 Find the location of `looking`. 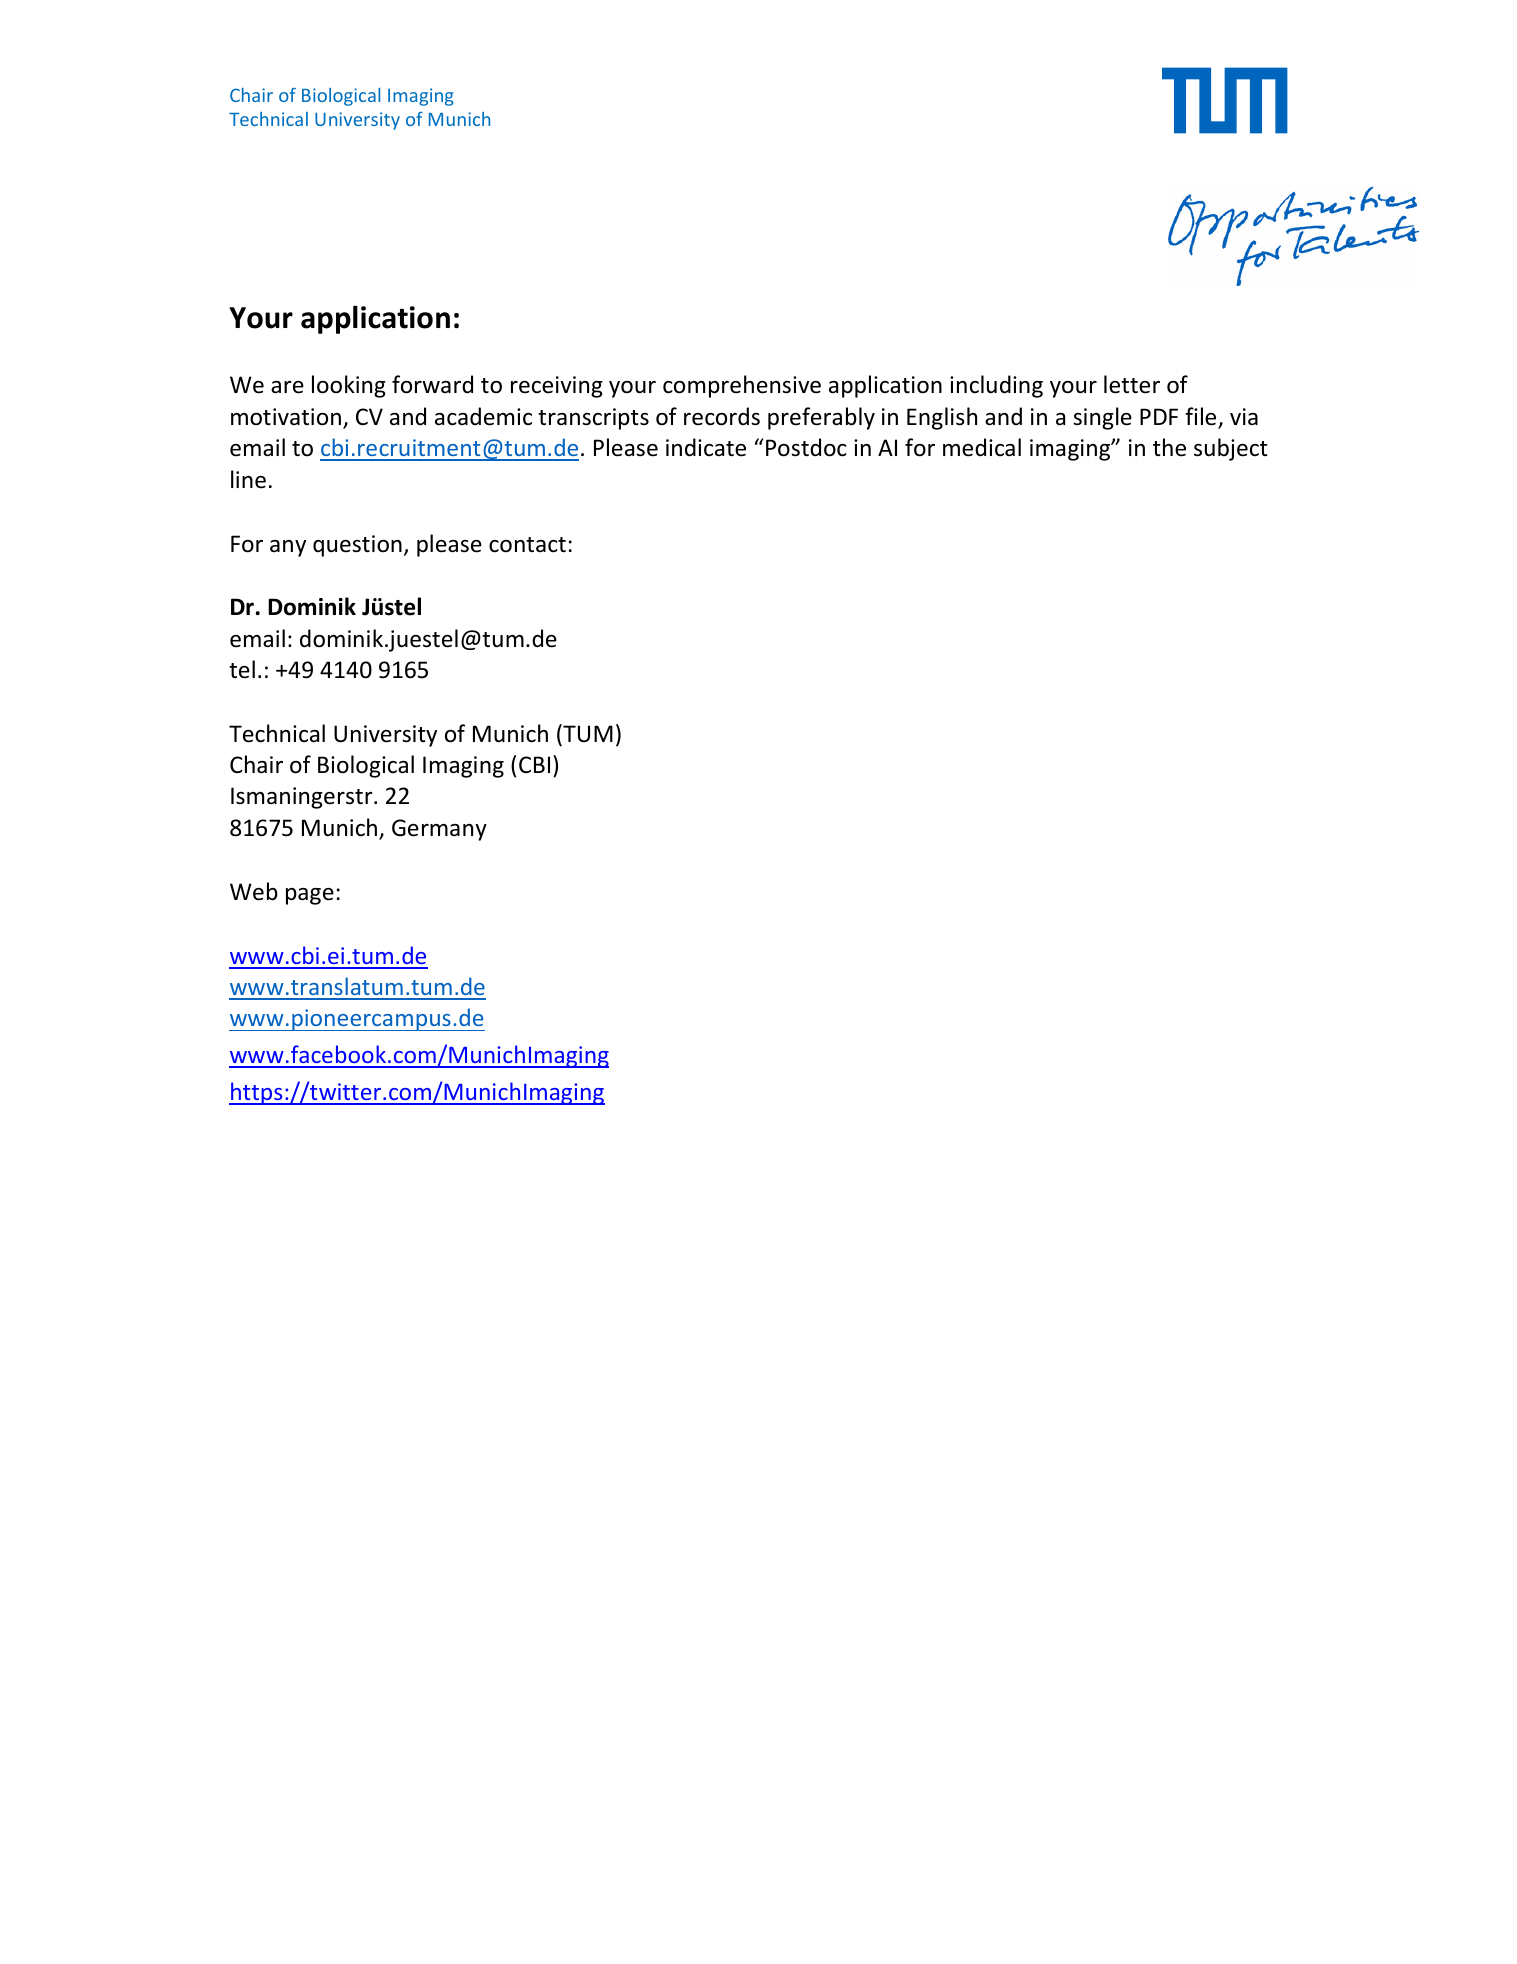

looking is located at coordinates (349, 386).
